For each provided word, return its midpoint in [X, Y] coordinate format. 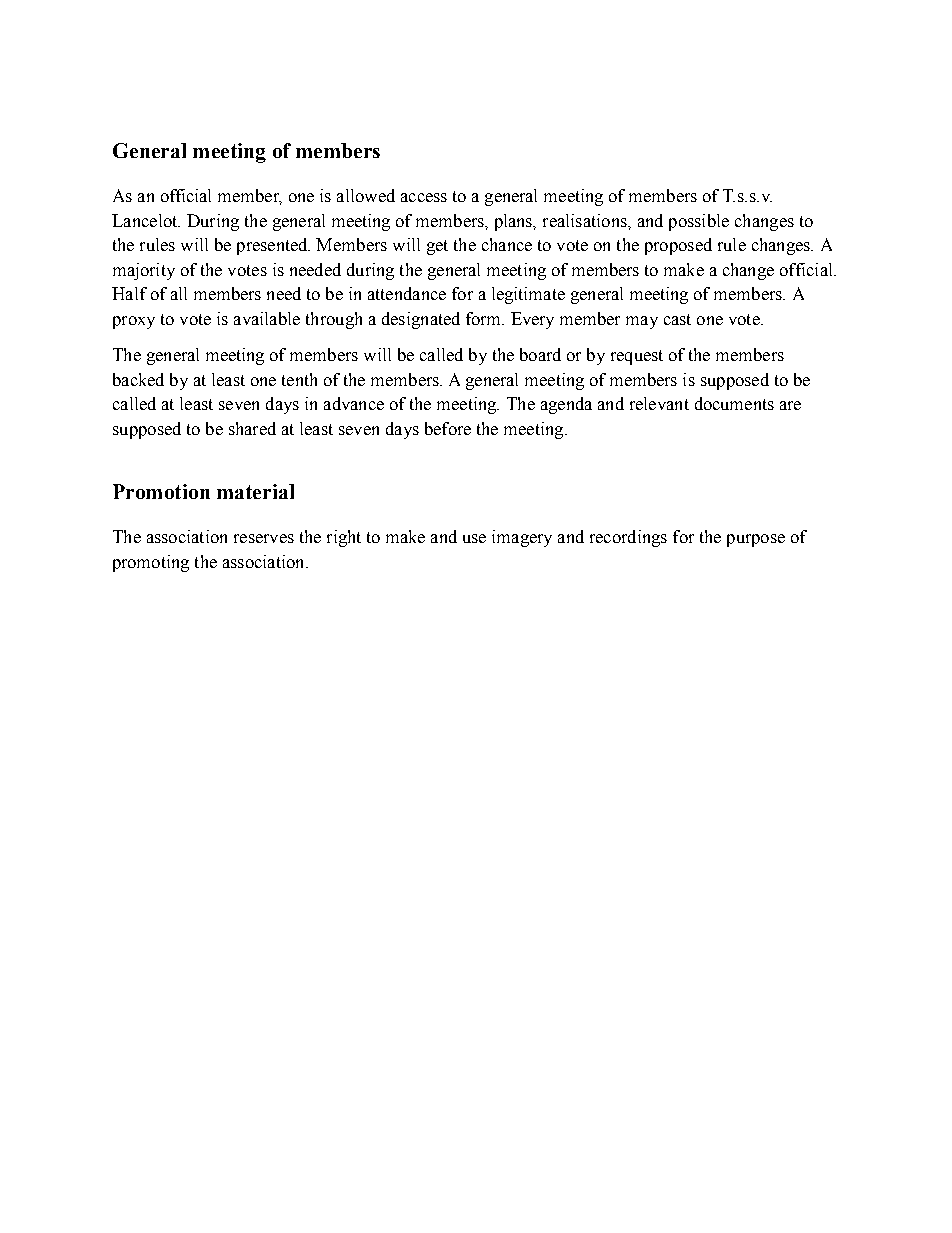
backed [138, 379]
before [448, 428]
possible [699, 222]
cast [677, 319]
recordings [628, 538]
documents [734, 403]
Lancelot [146, 220]
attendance [407, 293]
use [474, 538]
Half [129, 293]
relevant [659, 403]
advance [354, 403]
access [424, 197]
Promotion [161, 491]
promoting [151, 563]
